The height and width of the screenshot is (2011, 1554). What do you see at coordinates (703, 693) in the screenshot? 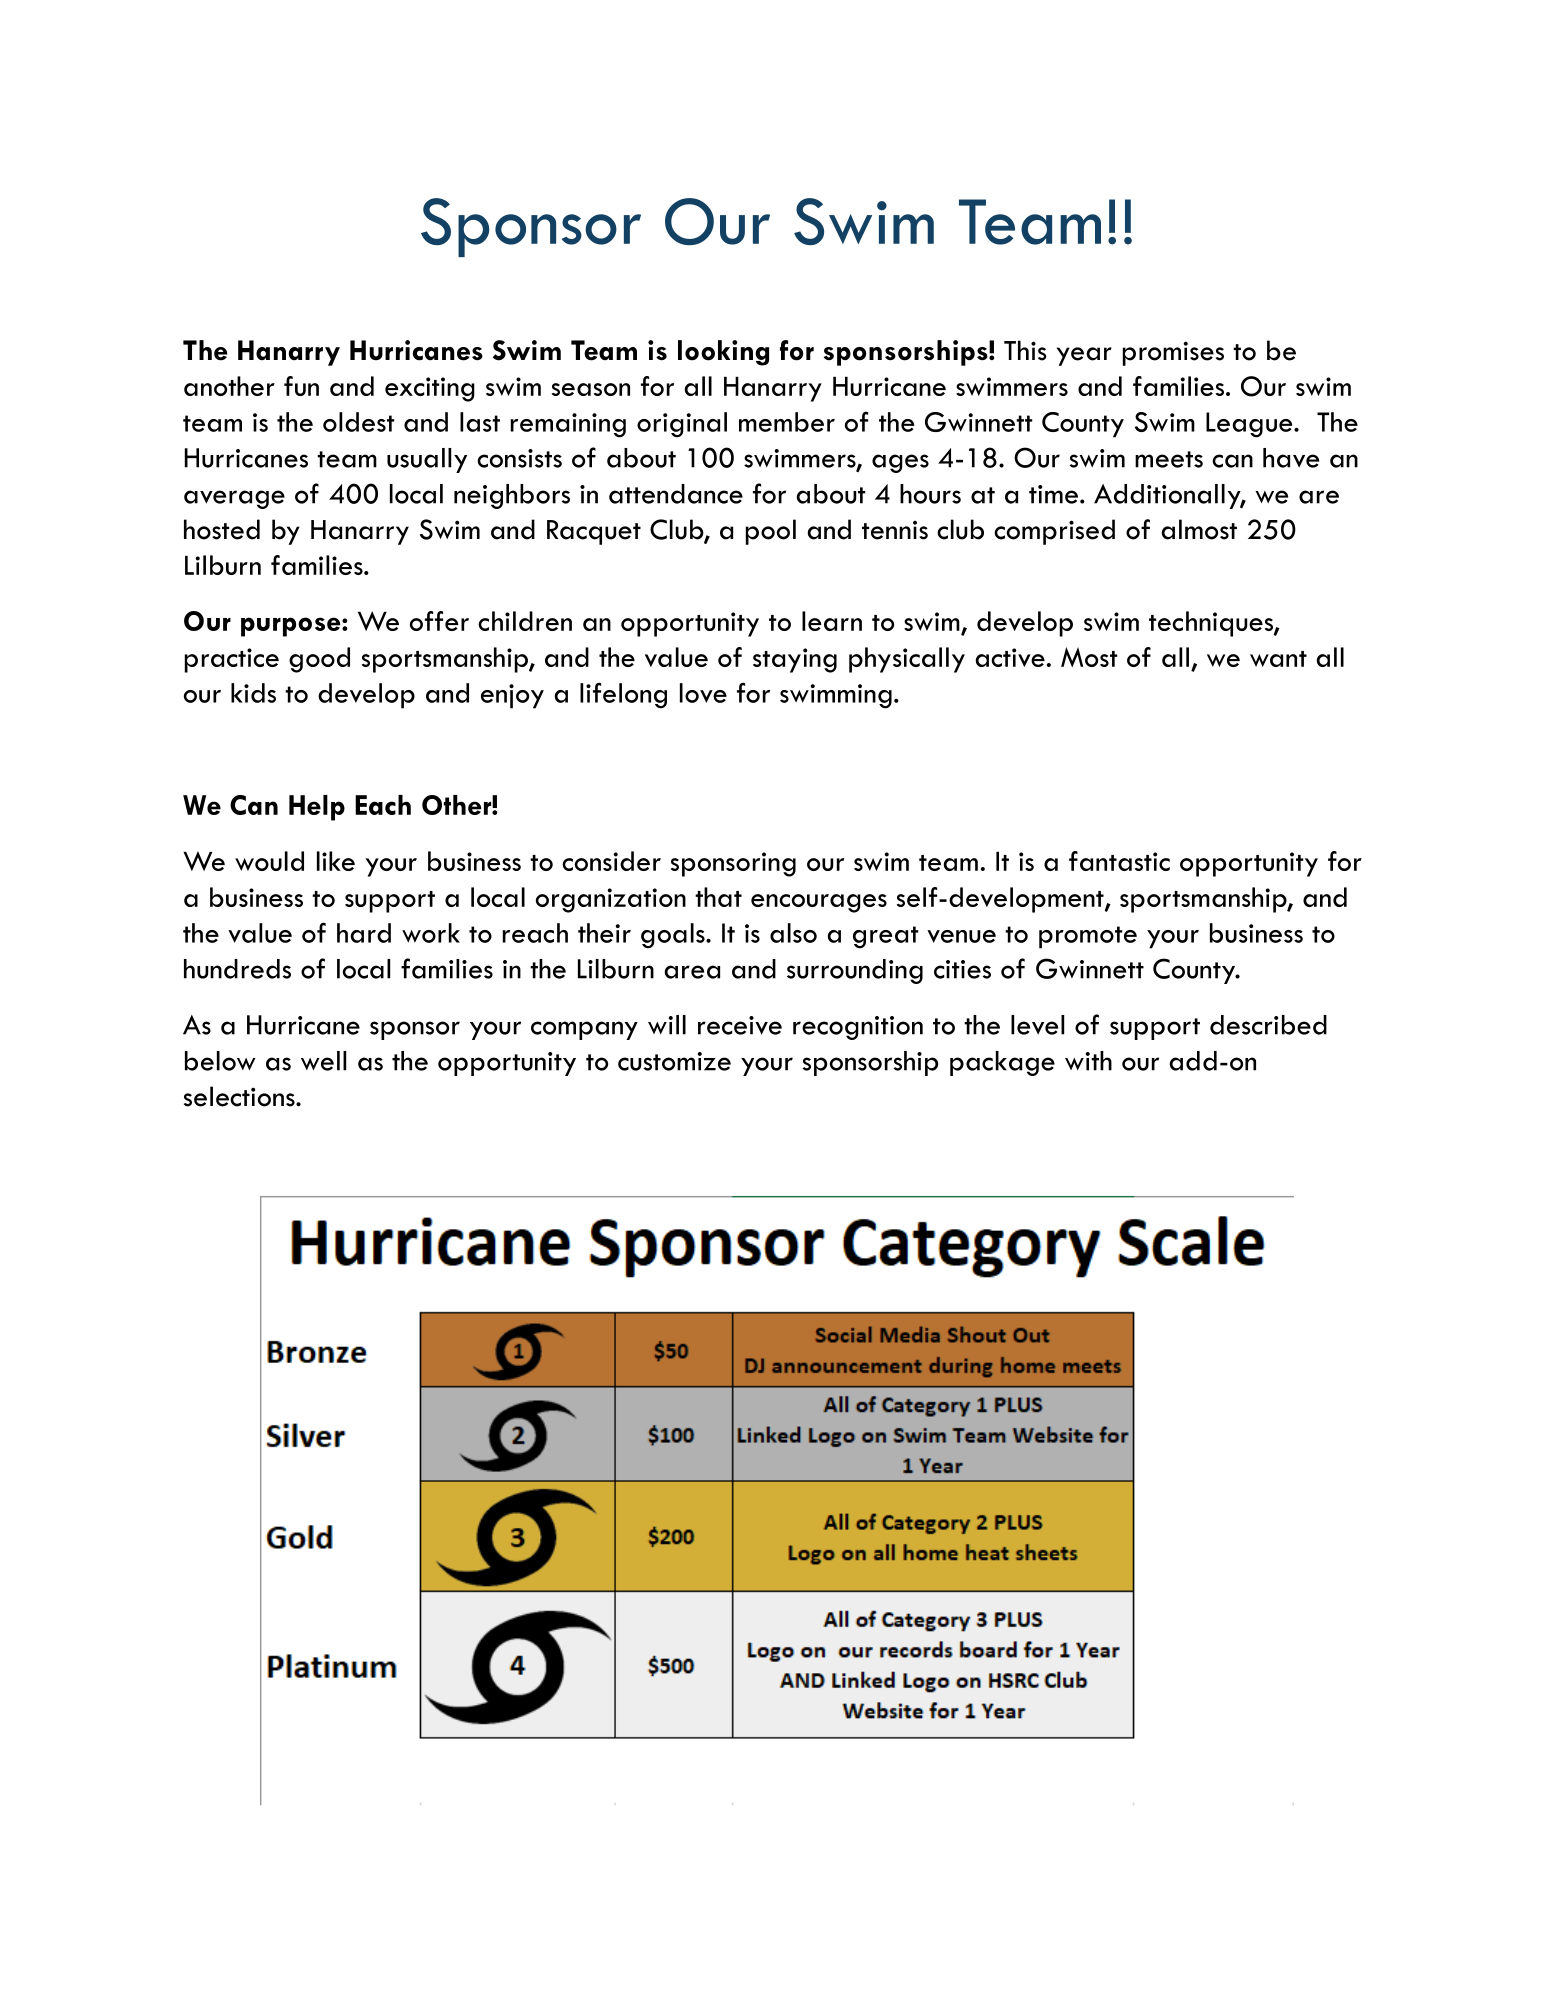
I see `love` at bounding box center [703, 693].
